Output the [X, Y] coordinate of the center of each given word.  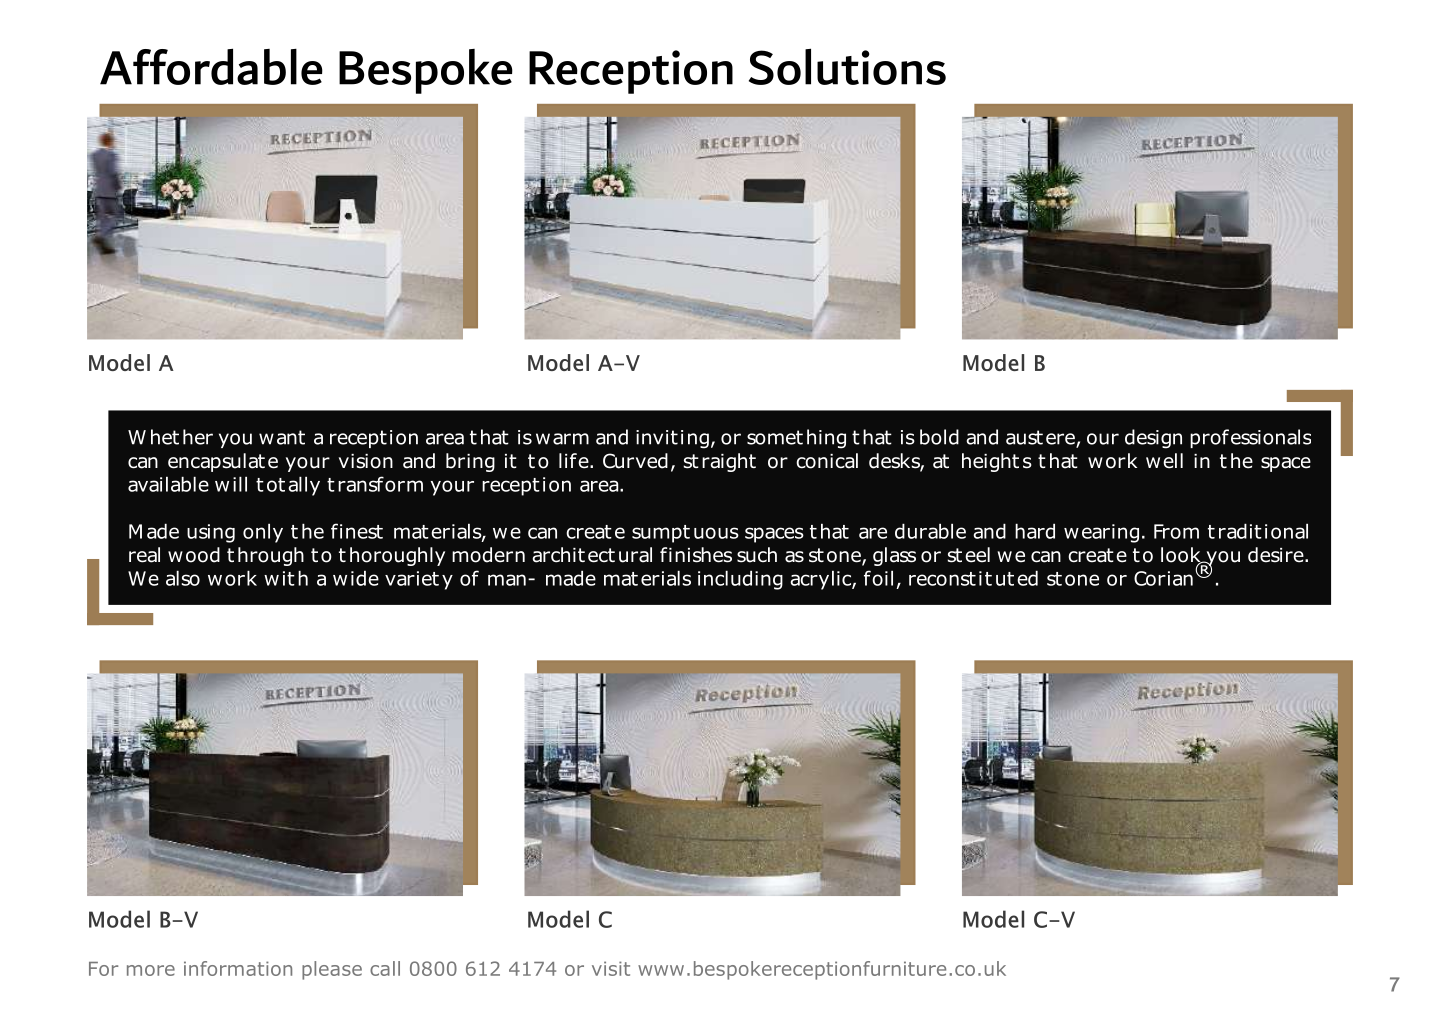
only [263, 533]
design [1153, 439]
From [1176, 531]
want [282, 437]
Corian [1163, 578]
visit [611, 968]
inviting [672, 439]
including [740, 580]
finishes [696, 555]
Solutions [847, 66]
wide [356, 578]
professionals [1250, 438]
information [238, 968]
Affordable [211, 66]
